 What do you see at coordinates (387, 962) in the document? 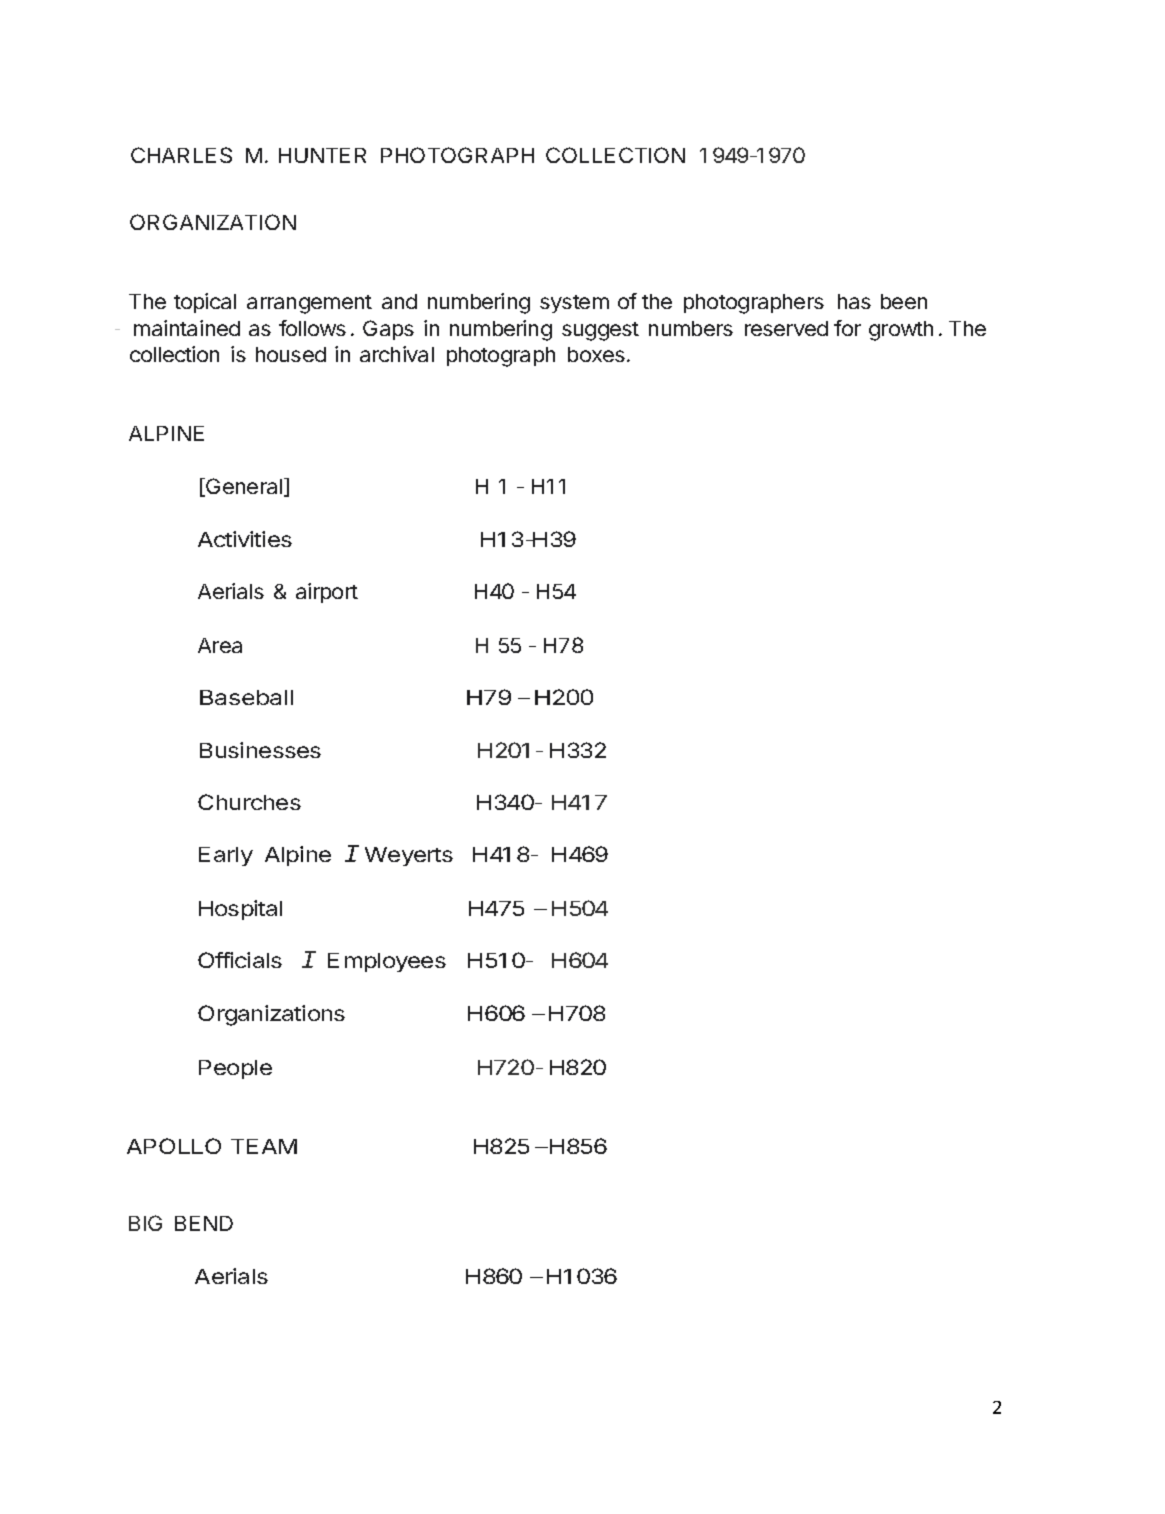
I see `Employees` at bounding box center [387, 962].
